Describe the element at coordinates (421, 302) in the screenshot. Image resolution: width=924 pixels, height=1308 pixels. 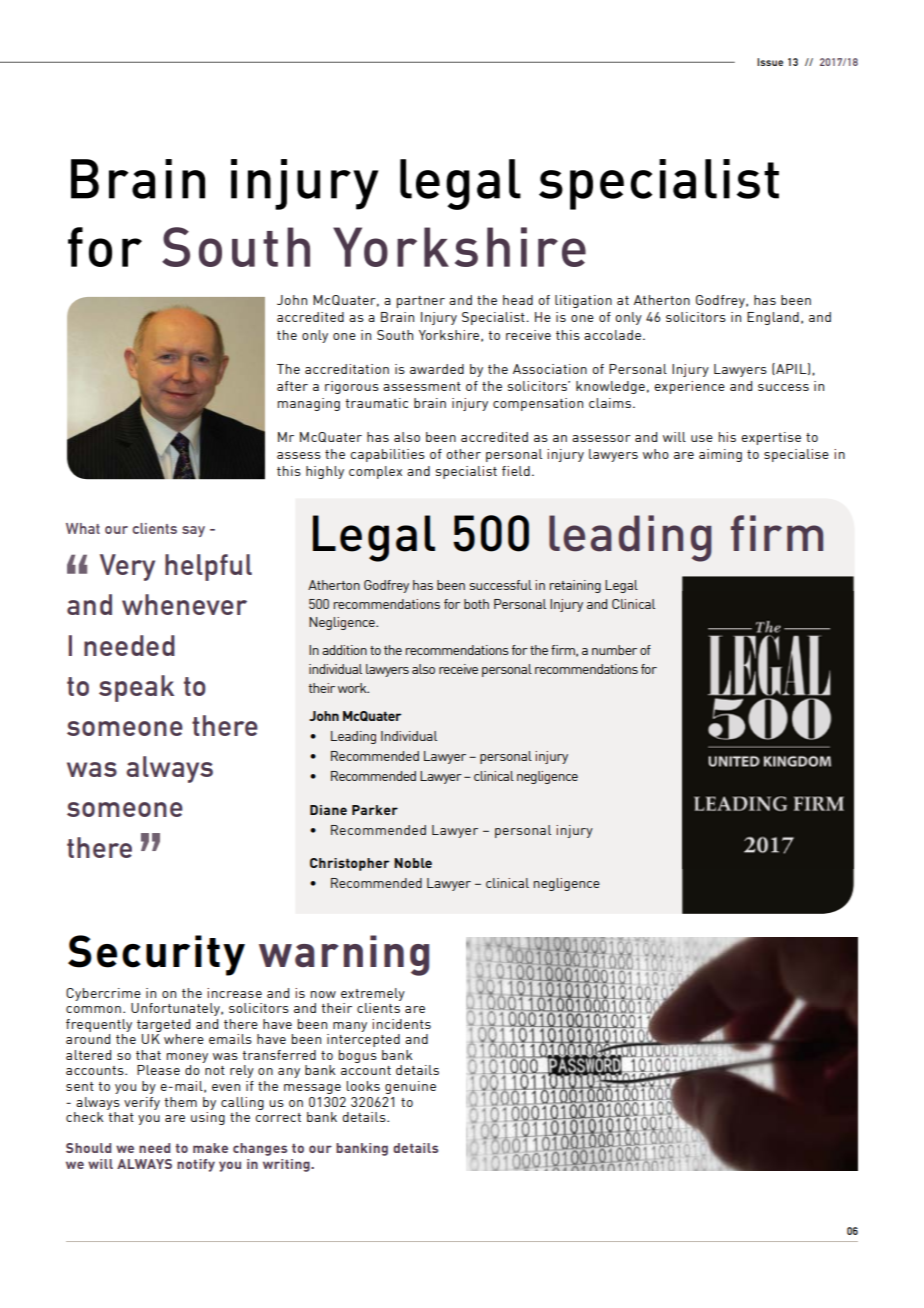
I see `partner` at that location.
